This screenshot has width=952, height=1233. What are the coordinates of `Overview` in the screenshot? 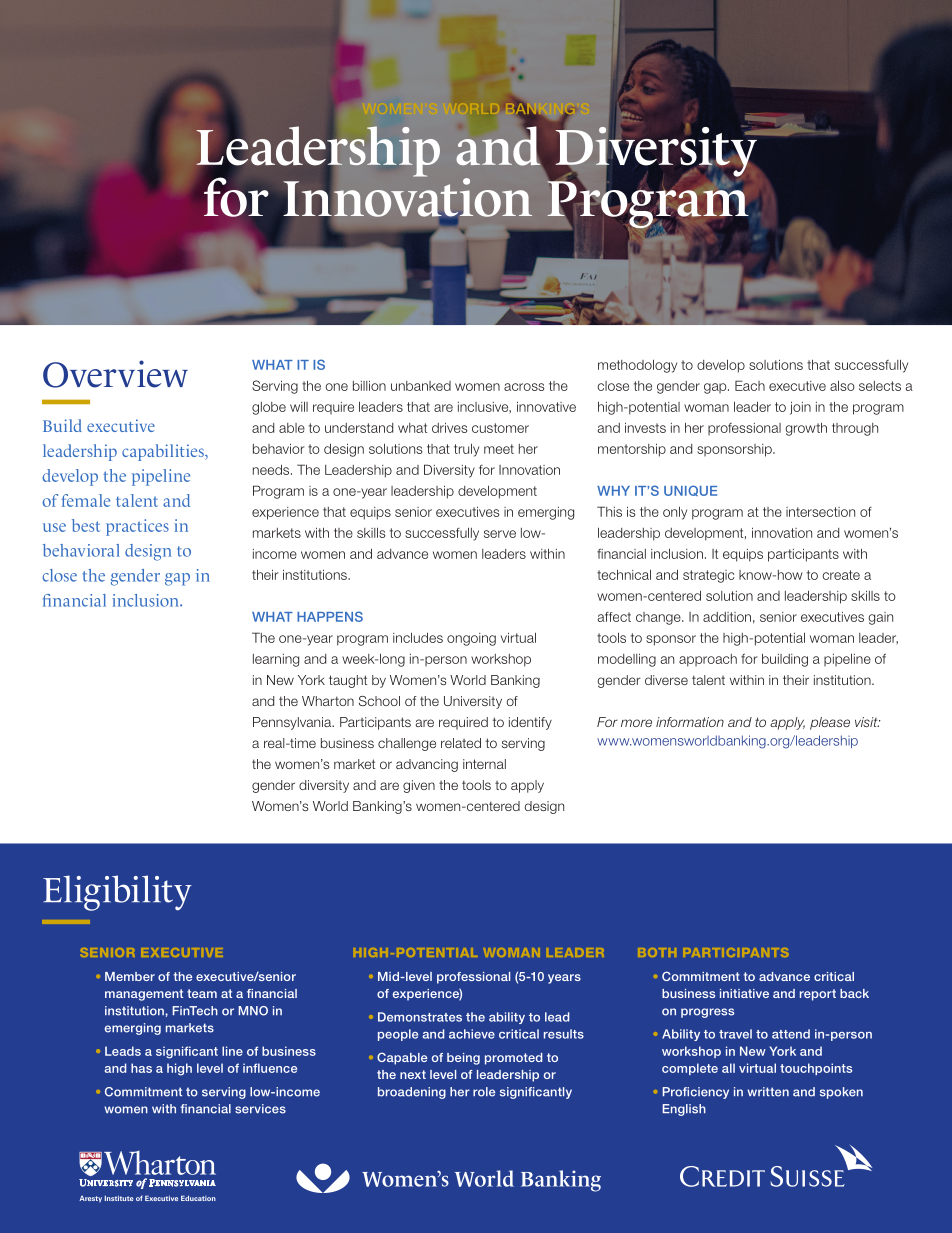 It's located at (115, 374).
